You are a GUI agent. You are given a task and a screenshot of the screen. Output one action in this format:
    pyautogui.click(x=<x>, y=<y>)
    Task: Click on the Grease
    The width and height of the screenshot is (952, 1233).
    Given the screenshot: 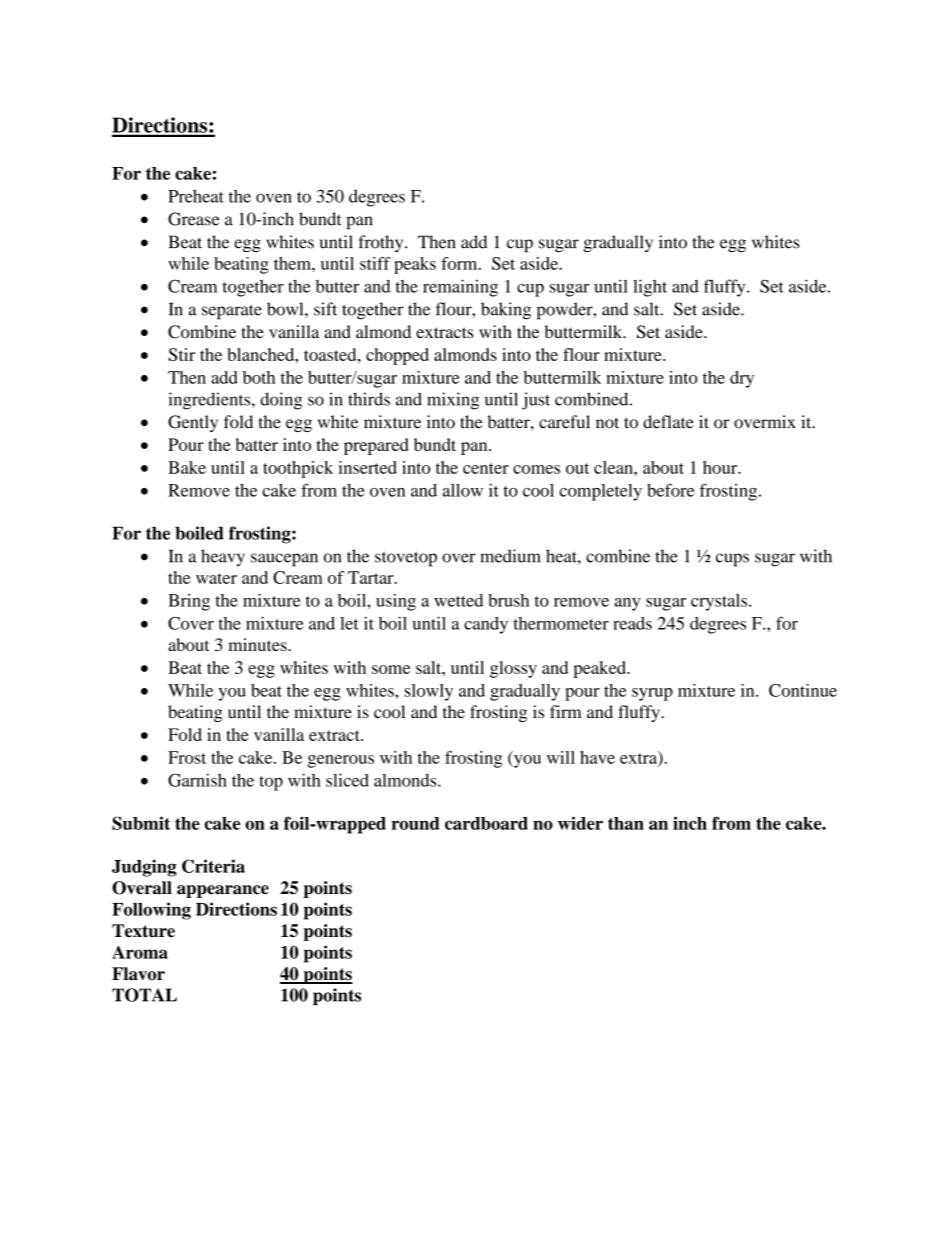 What is the action you would take?
    pyautogui.click(x=194, y=219)
